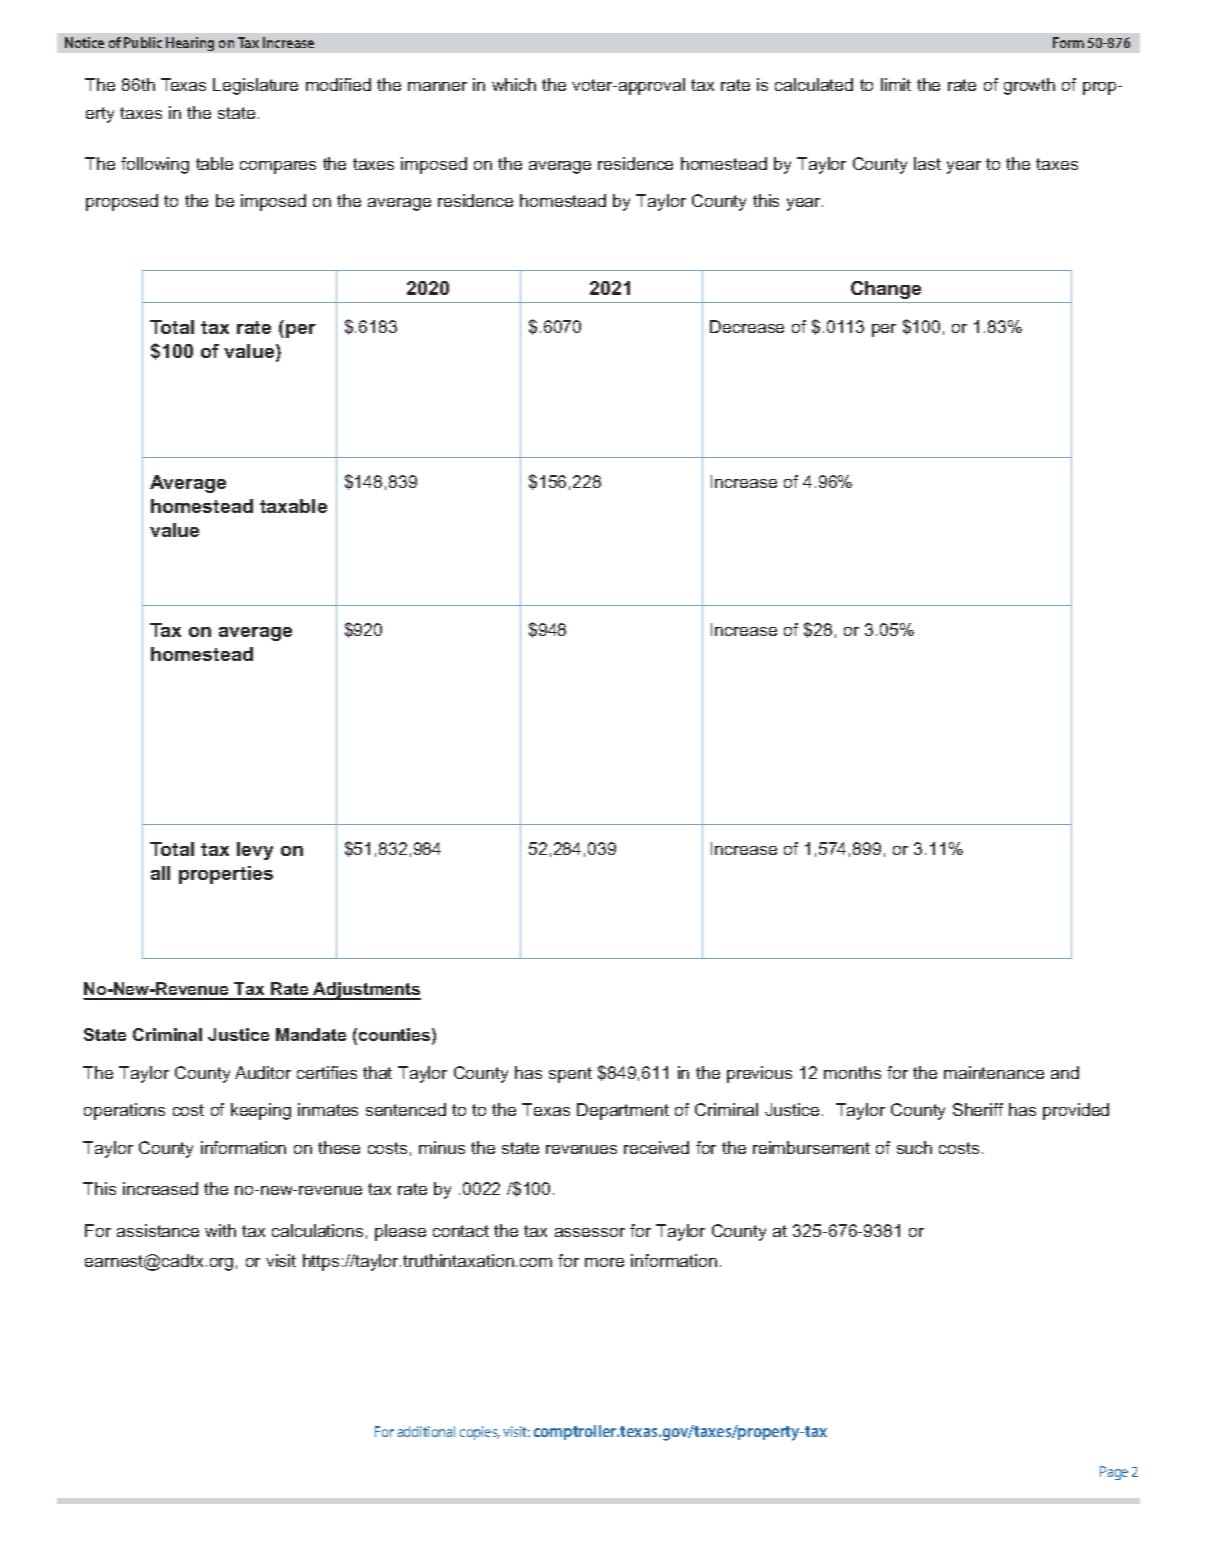  I want to click on maintenance, so click(994, 1072).
